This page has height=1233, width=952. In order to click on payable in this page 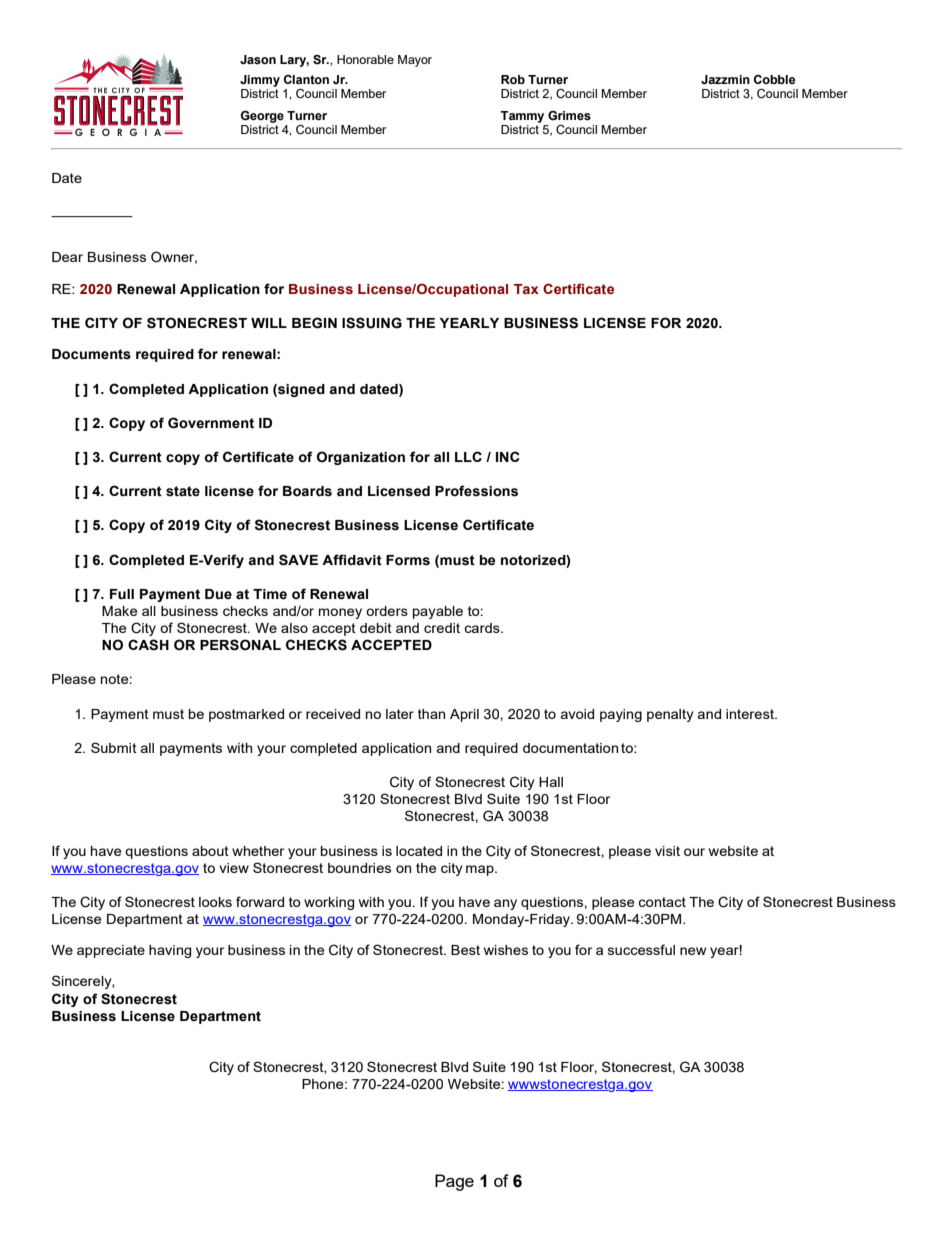, I will do `click(438, 612)`.
